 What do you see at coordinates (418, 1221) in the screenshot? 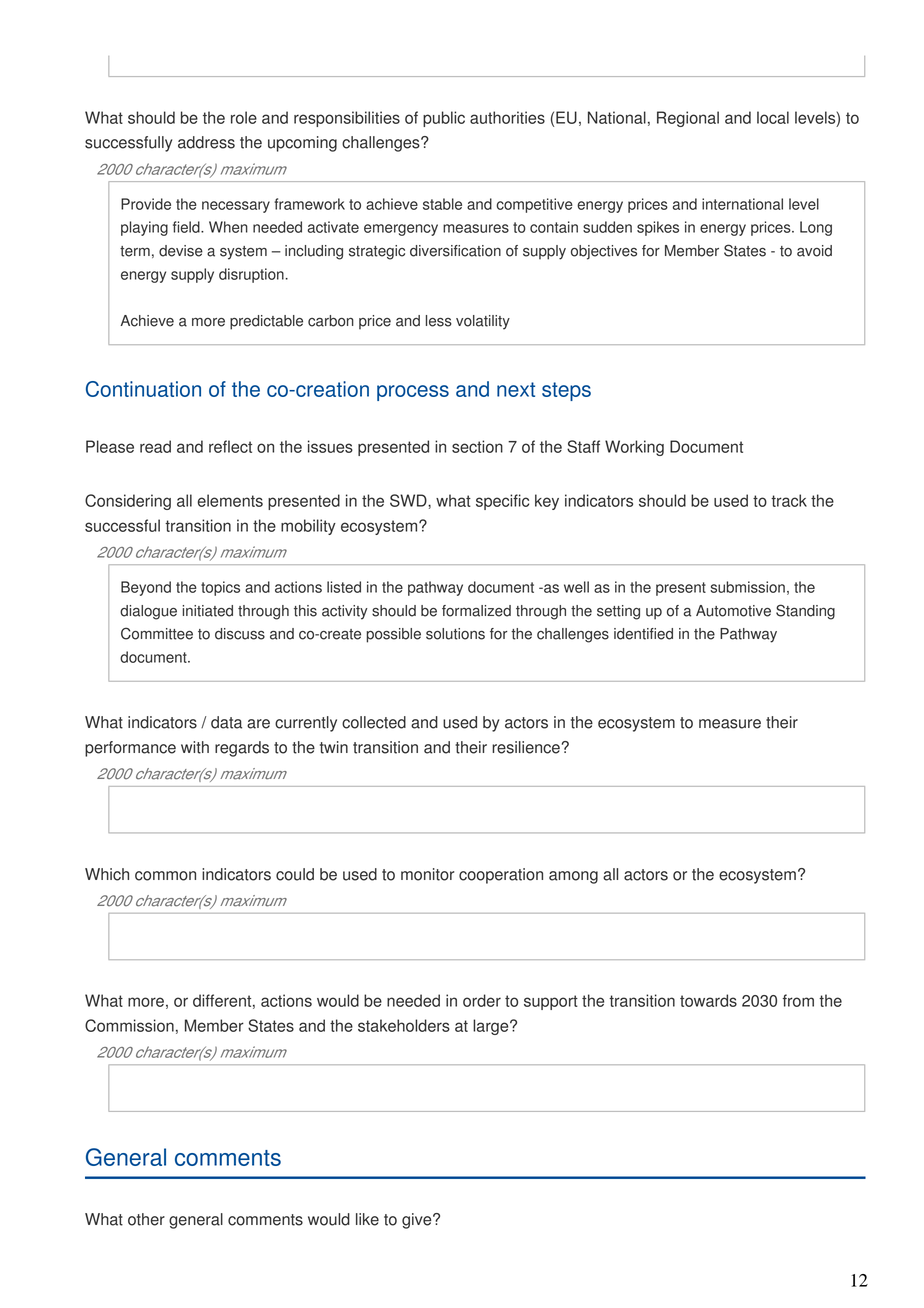
I see `give` at bounding box center [418, 1221].
